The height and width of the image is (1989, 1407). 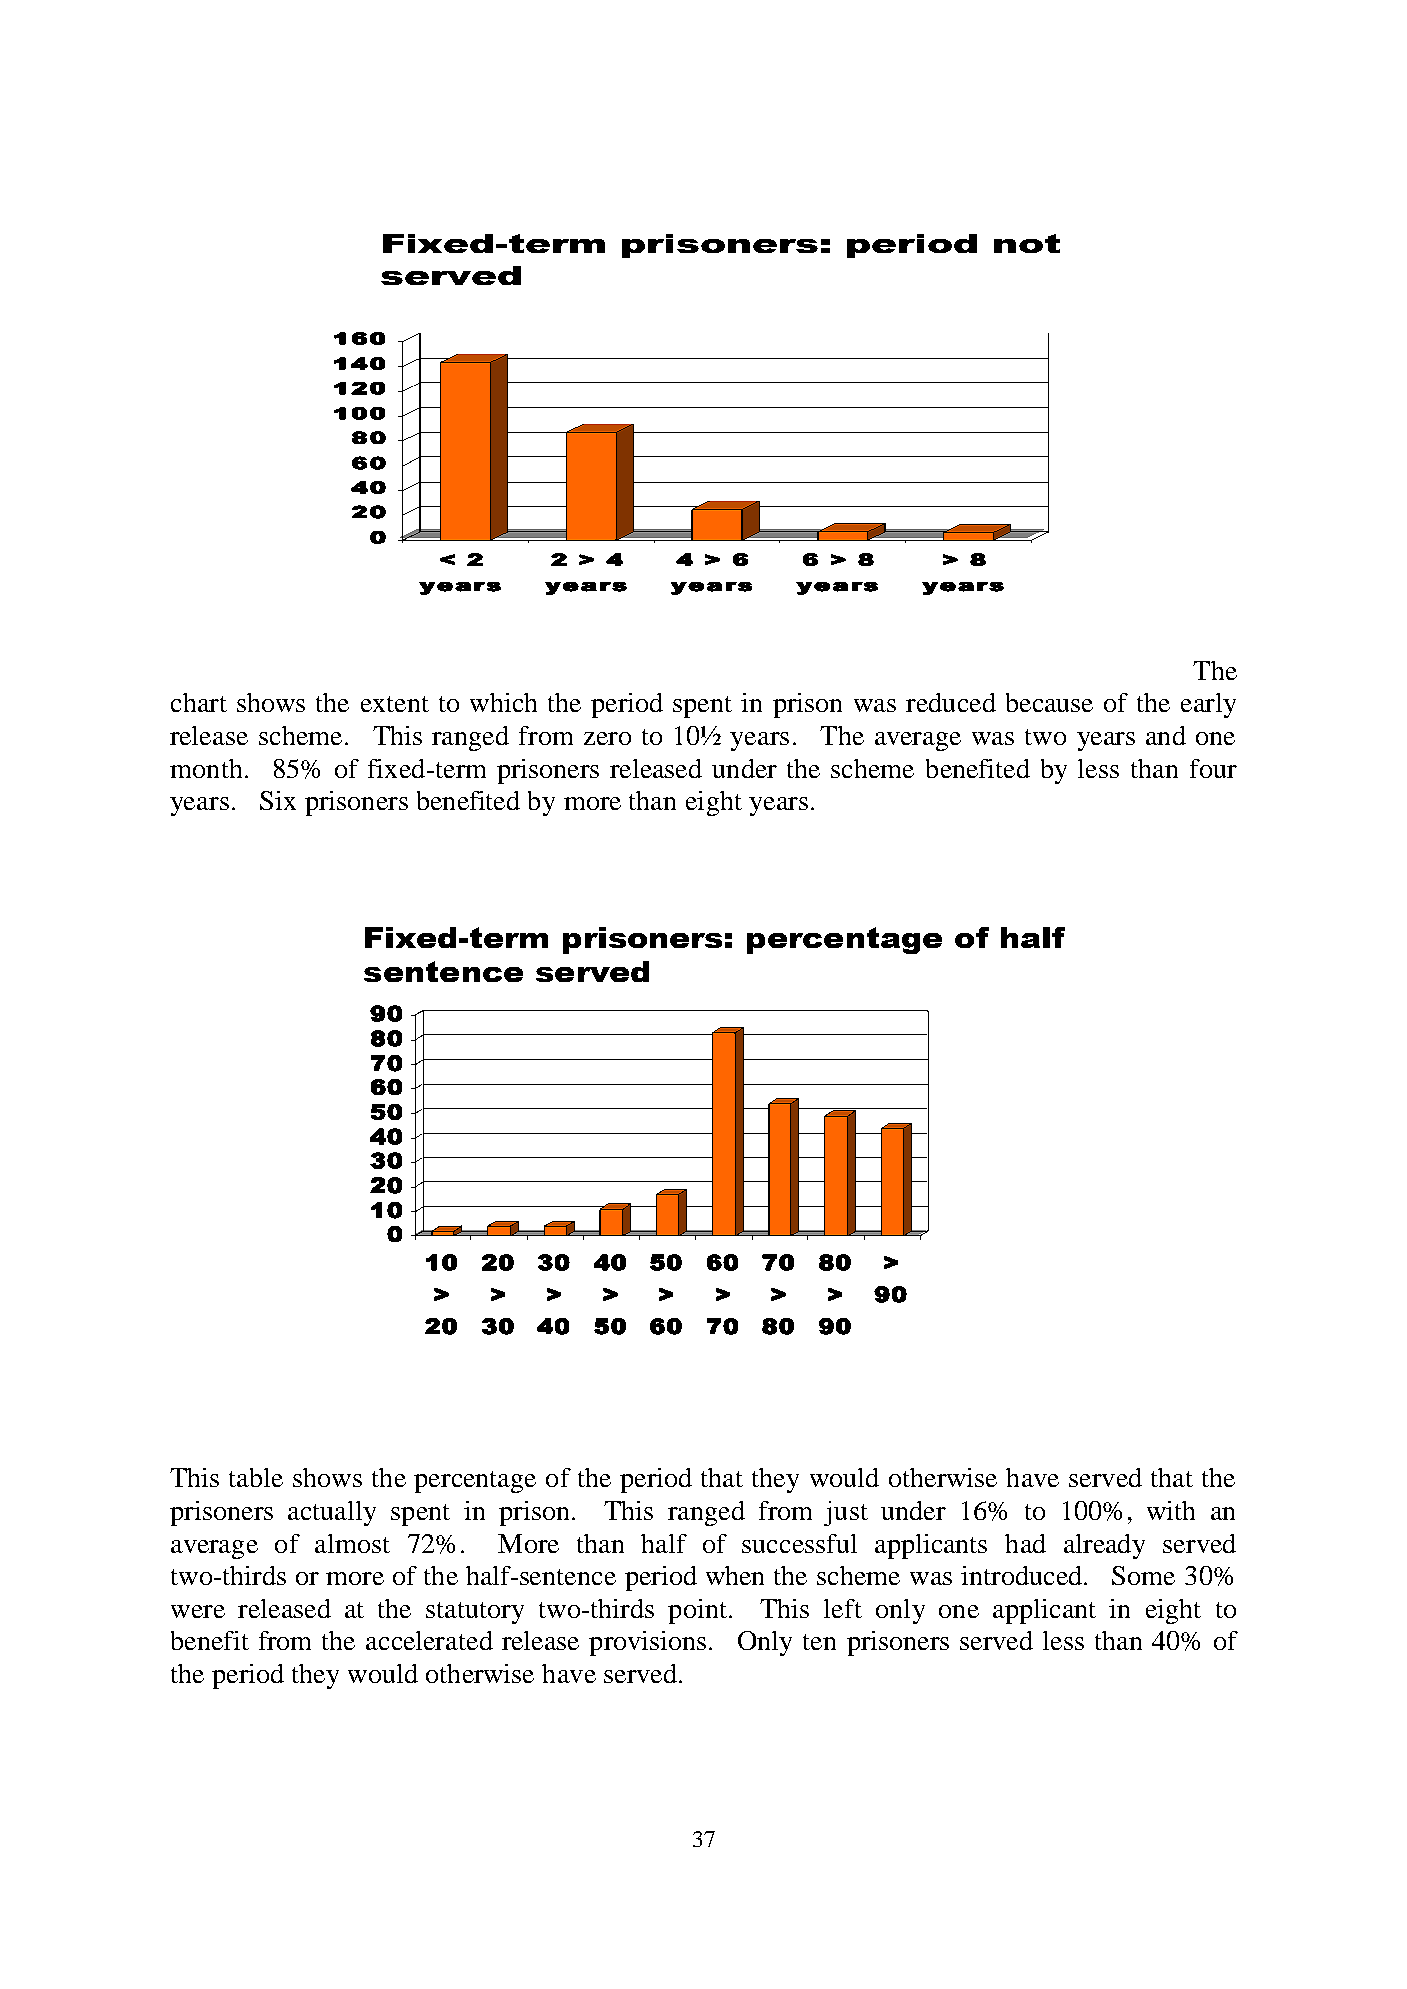 I want to click on zero, so click(x=607, y=738).
